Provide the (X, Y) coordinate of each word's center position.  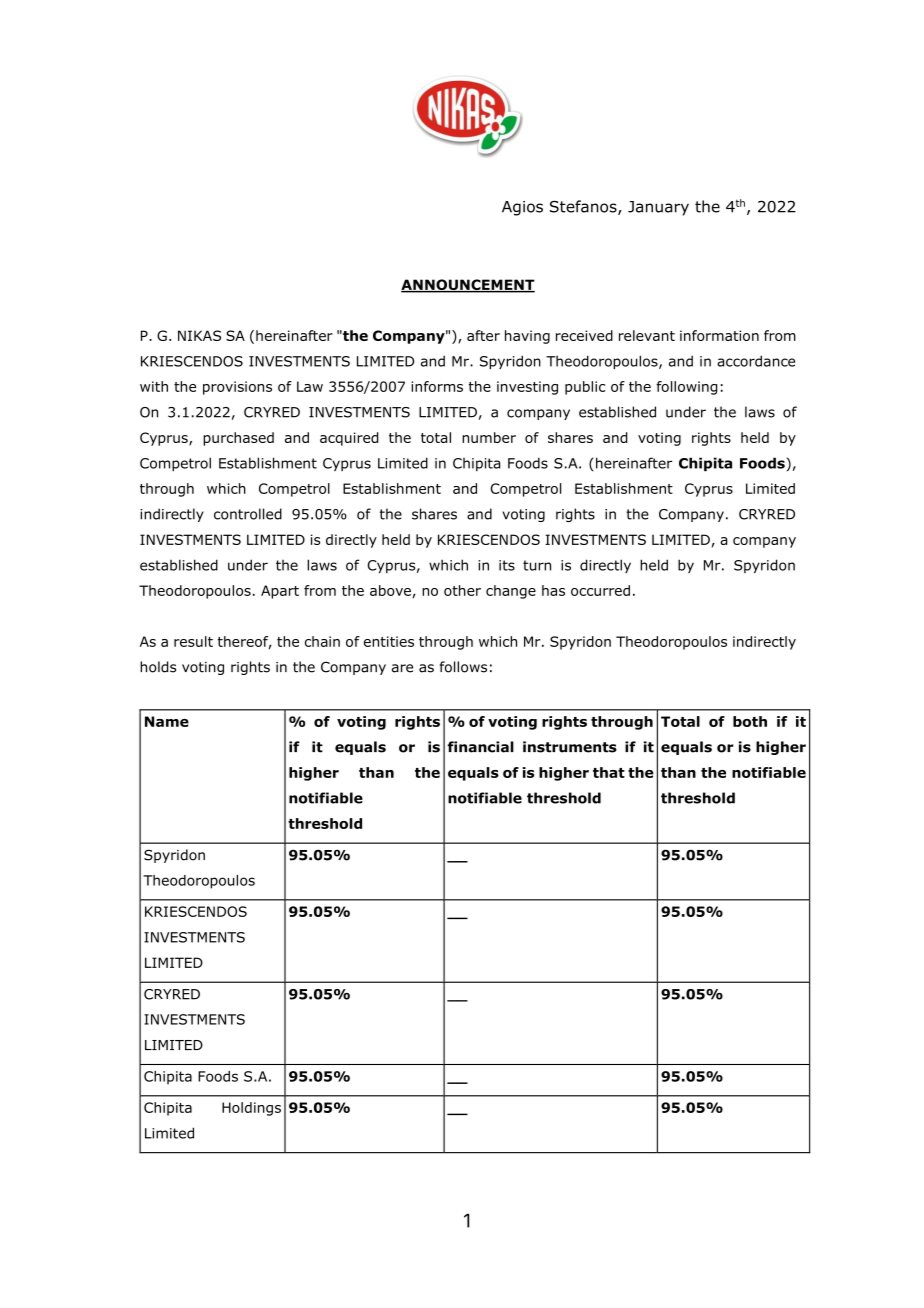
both (750, 721)
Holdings (251, 1109)
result (193, 641)
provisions (237, 388)
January (658, 208)
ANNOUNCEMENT (468, 286)
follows (463, 667)
